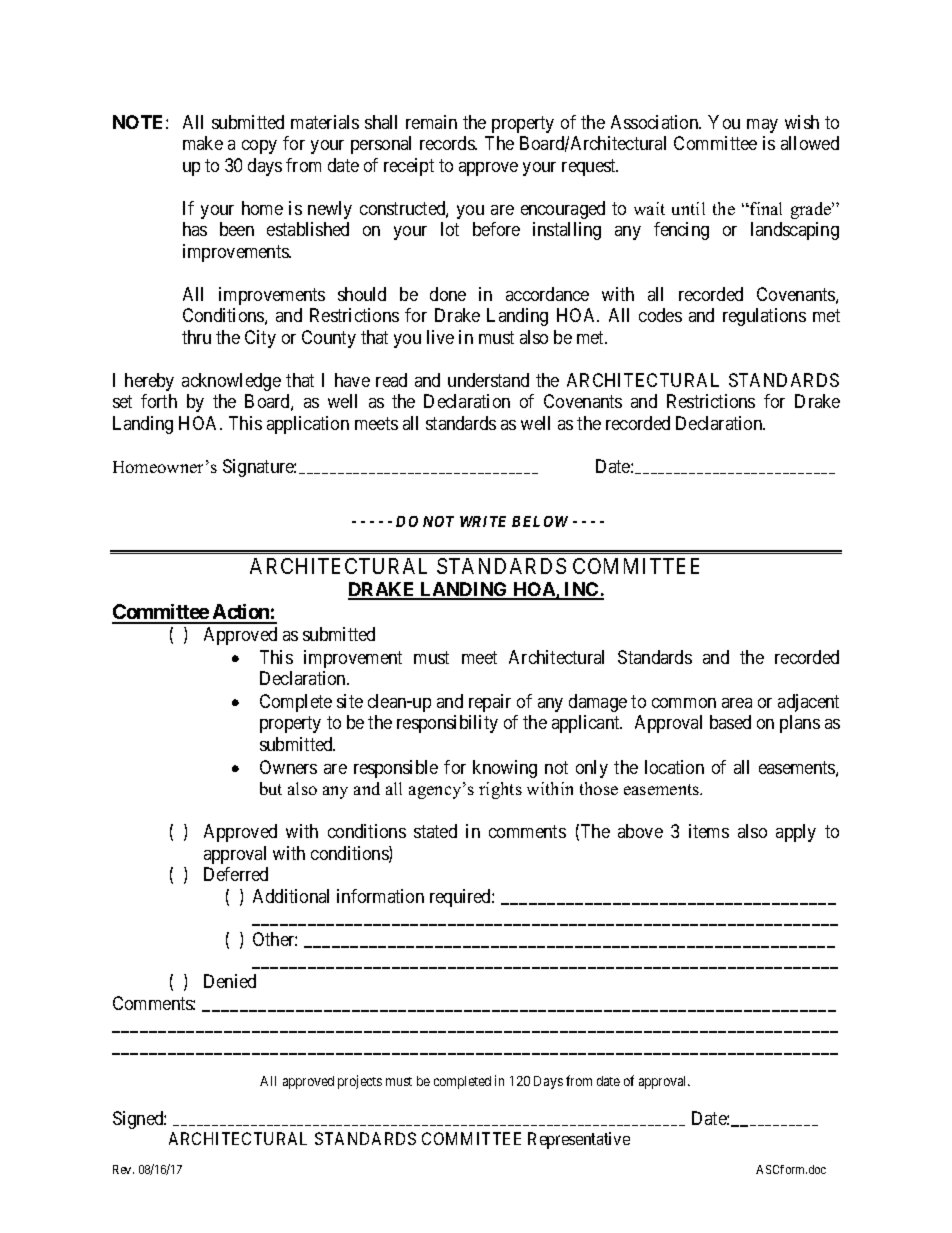  What do you see at coordinates (448, 143) in the screenshot?
I see `records` at bounding box center [448, 143].
